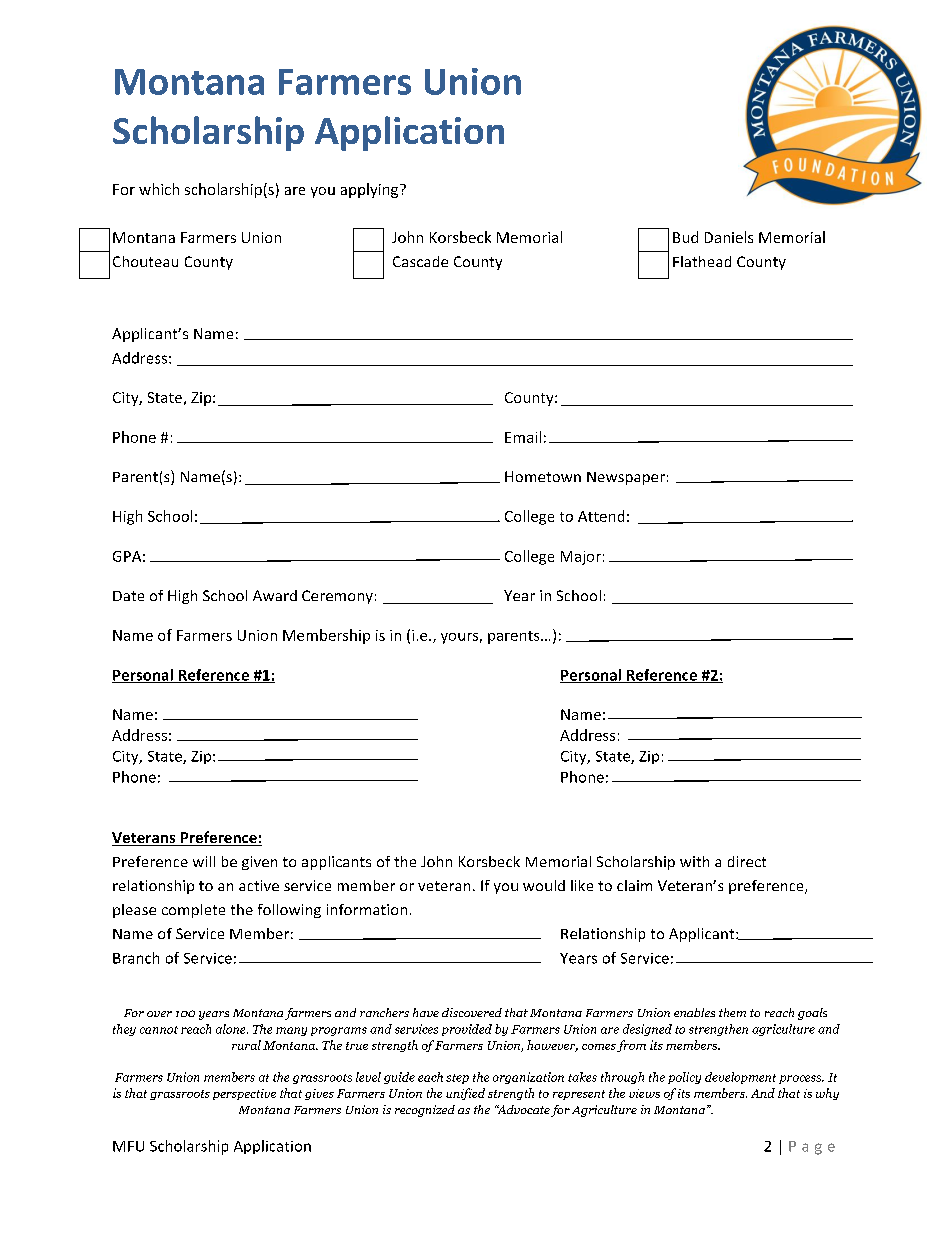  Describe the element at coordinates (275, 595) in the image. I see `Award` at that location.
